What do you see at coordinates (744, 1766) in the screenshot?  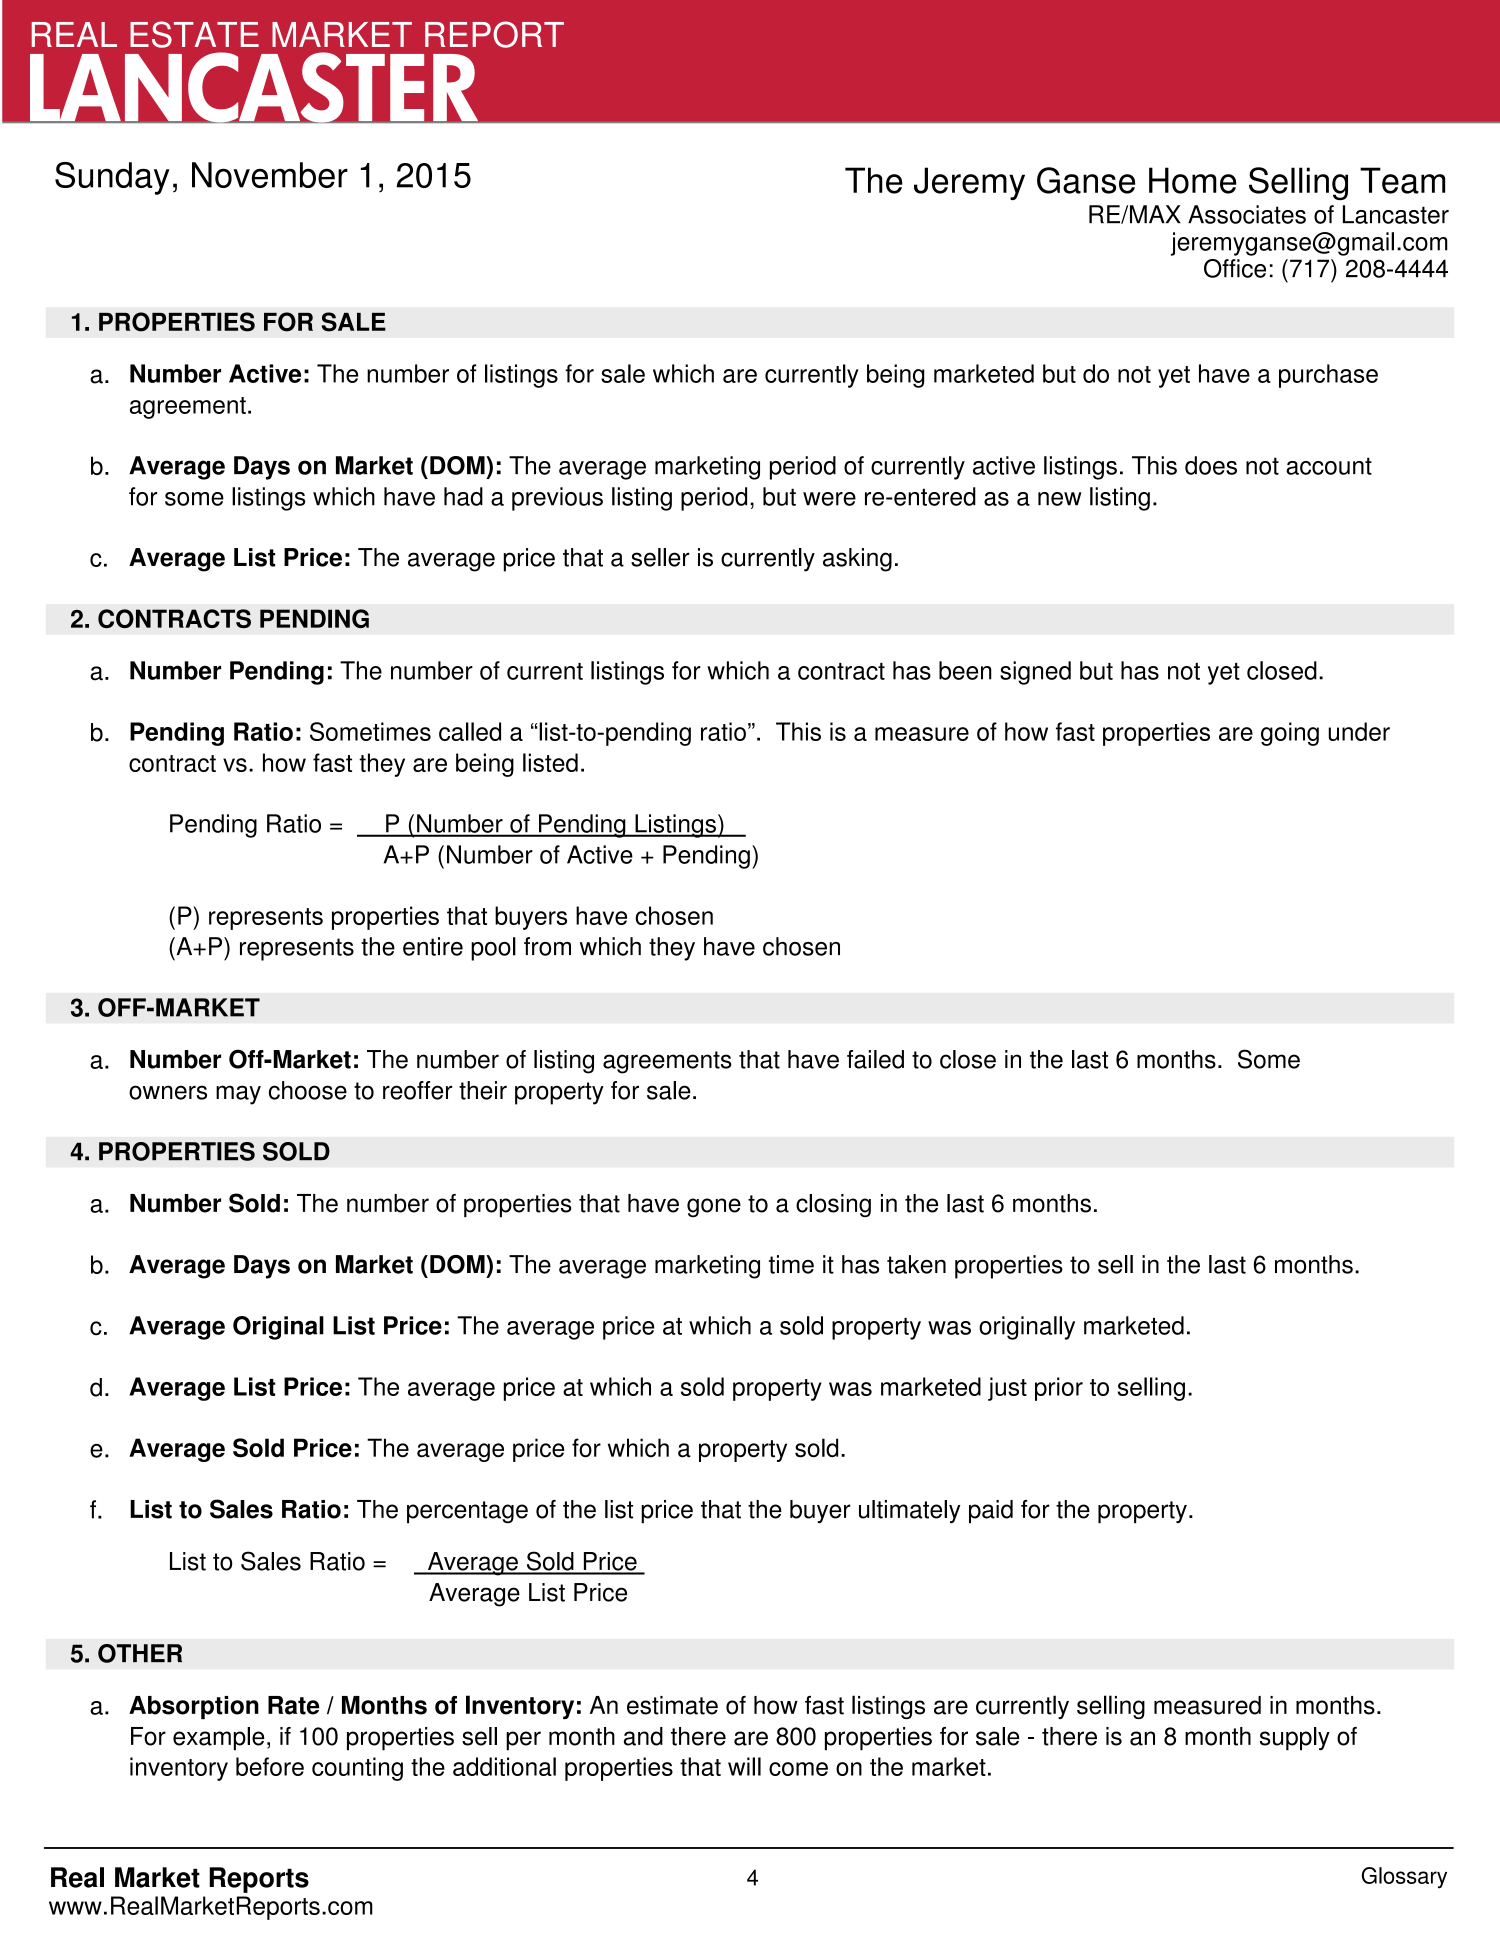 I see `will` at bounding box center [744, 1766].
